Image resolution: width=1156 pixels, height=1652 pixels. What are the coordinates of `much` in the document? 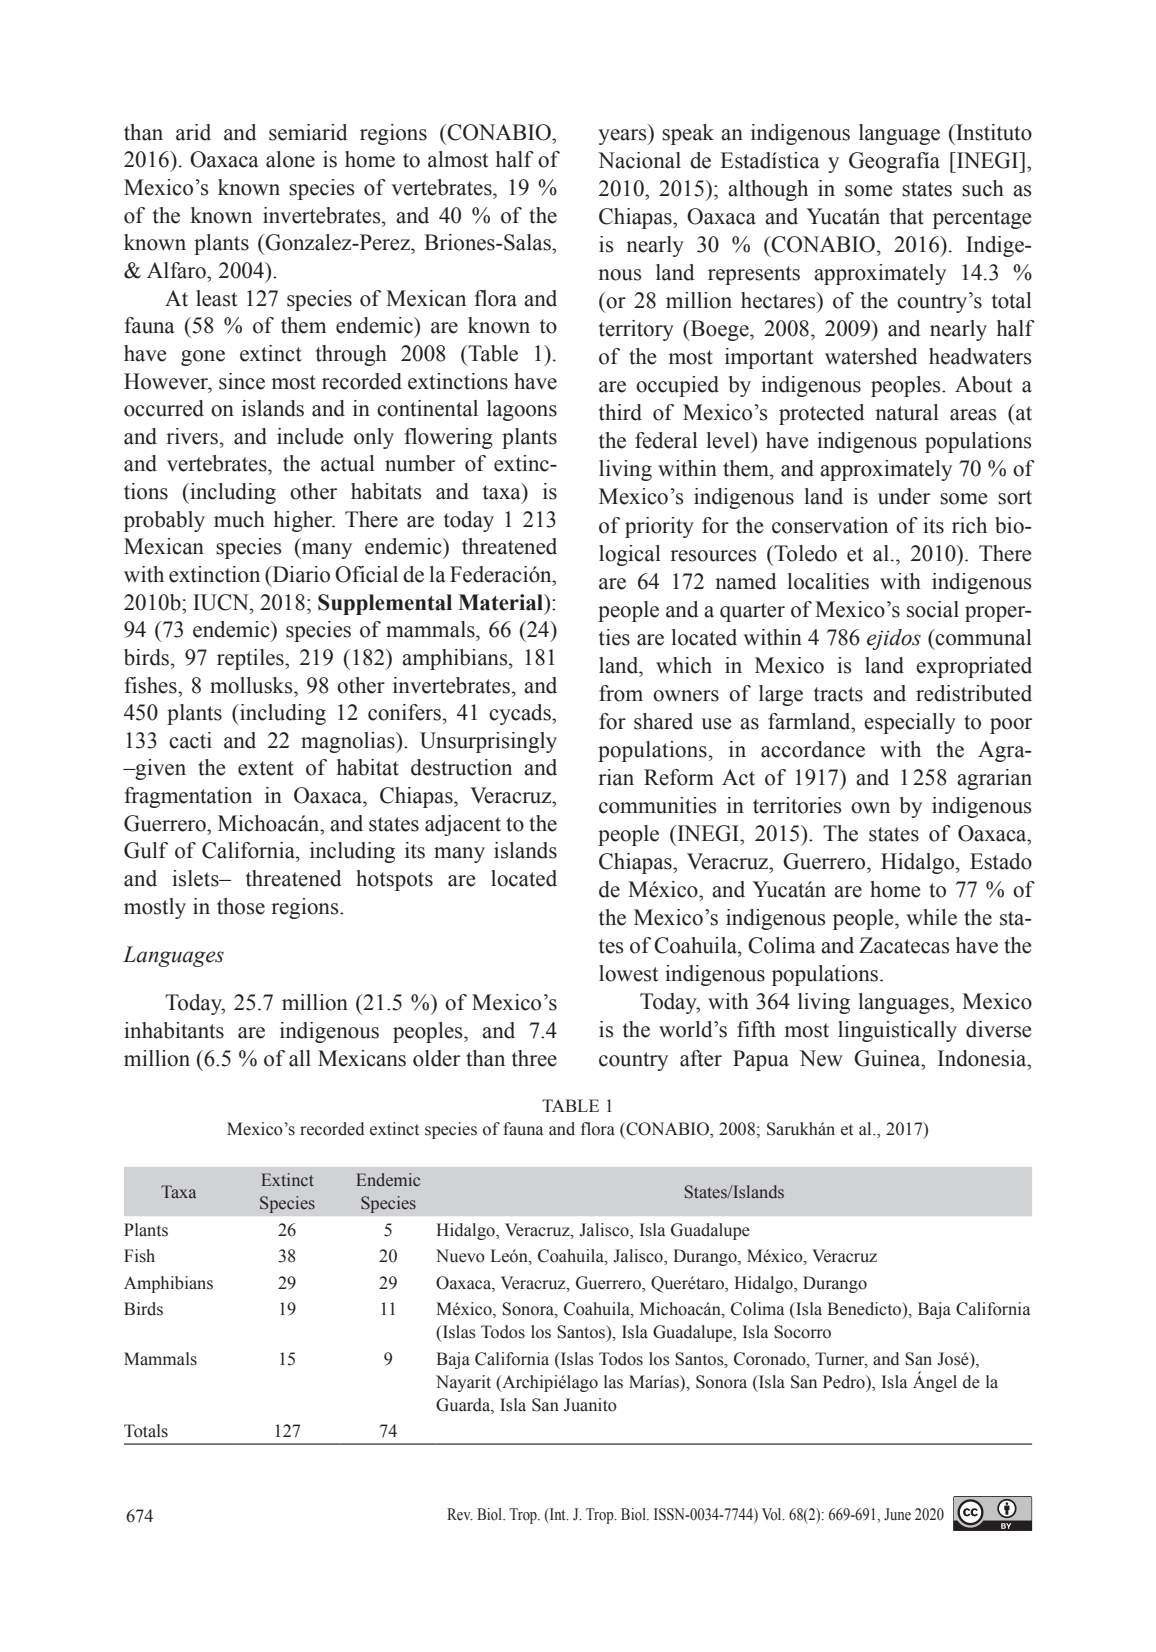 It's located at (239, 519).
